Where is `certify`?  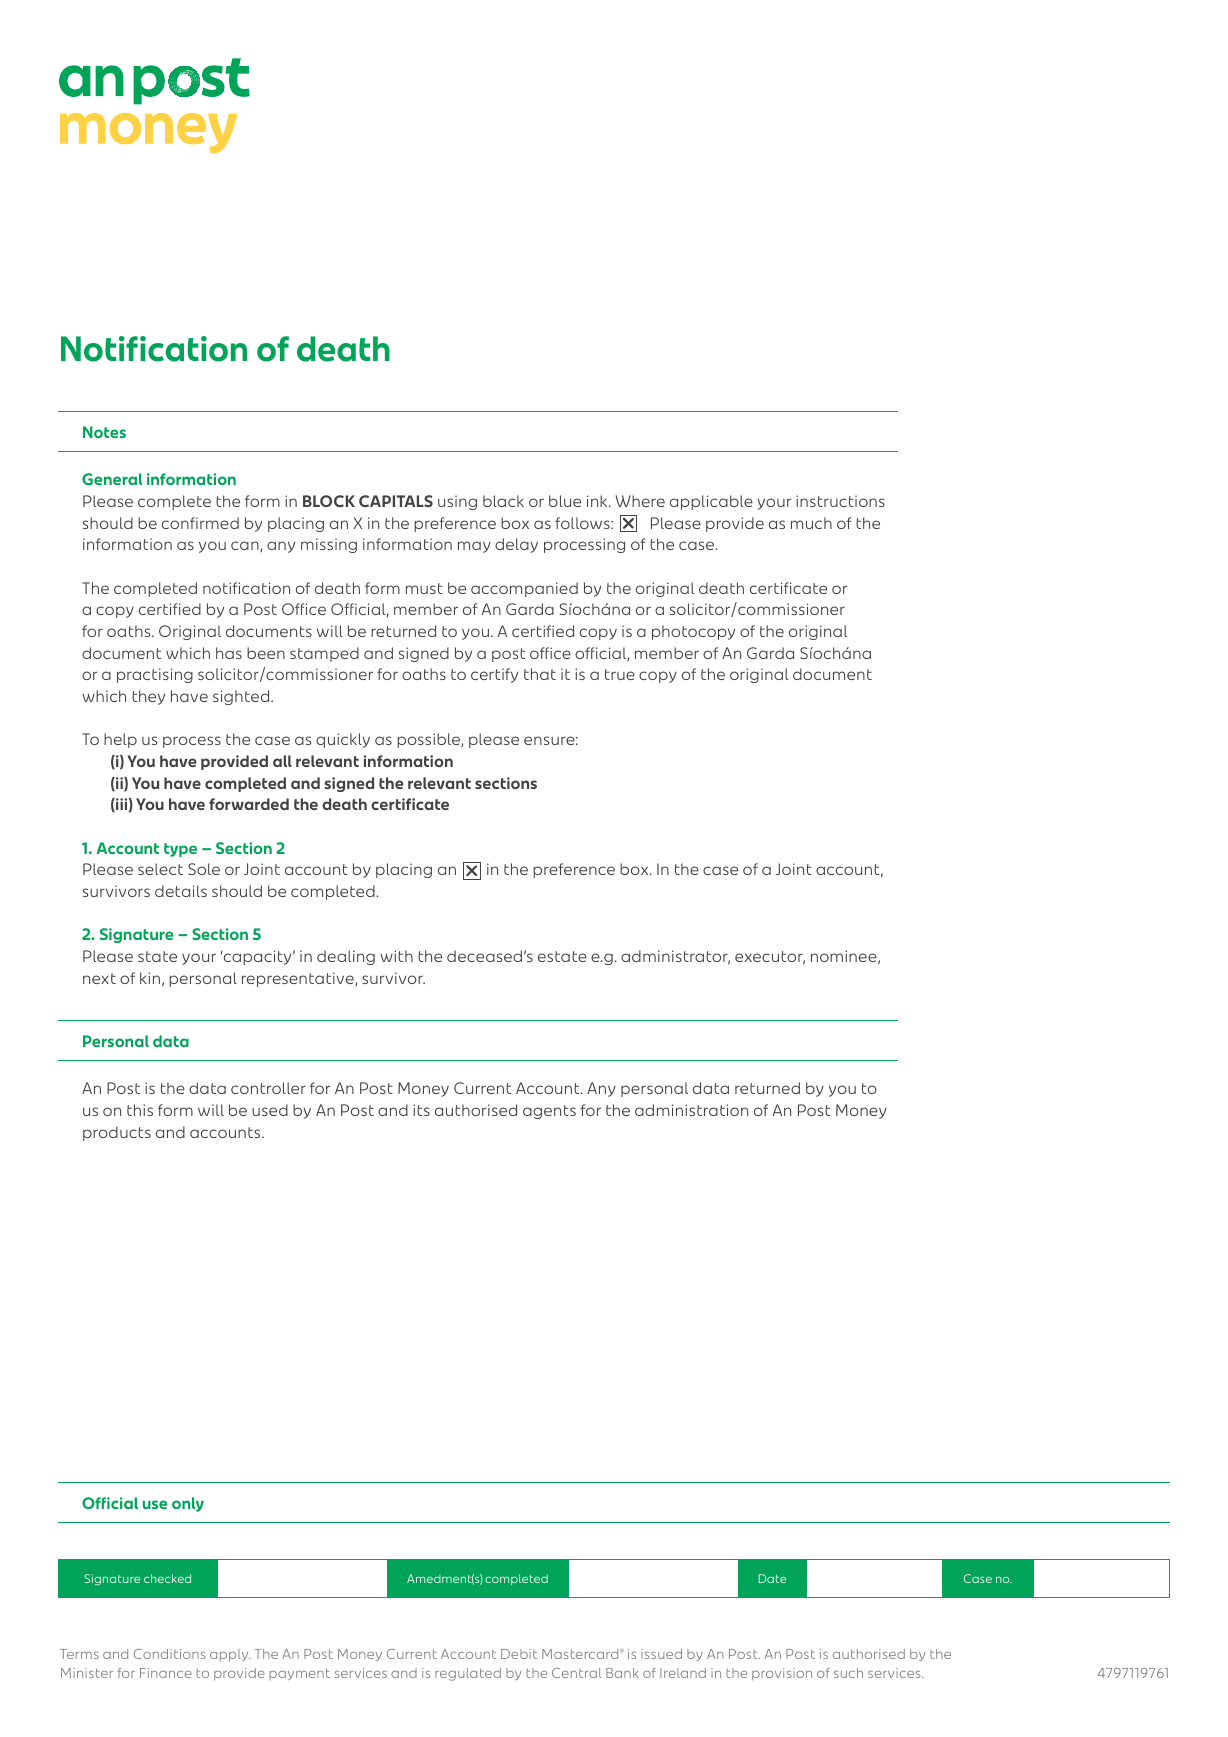 certify is located at coordinates (494, 675).
